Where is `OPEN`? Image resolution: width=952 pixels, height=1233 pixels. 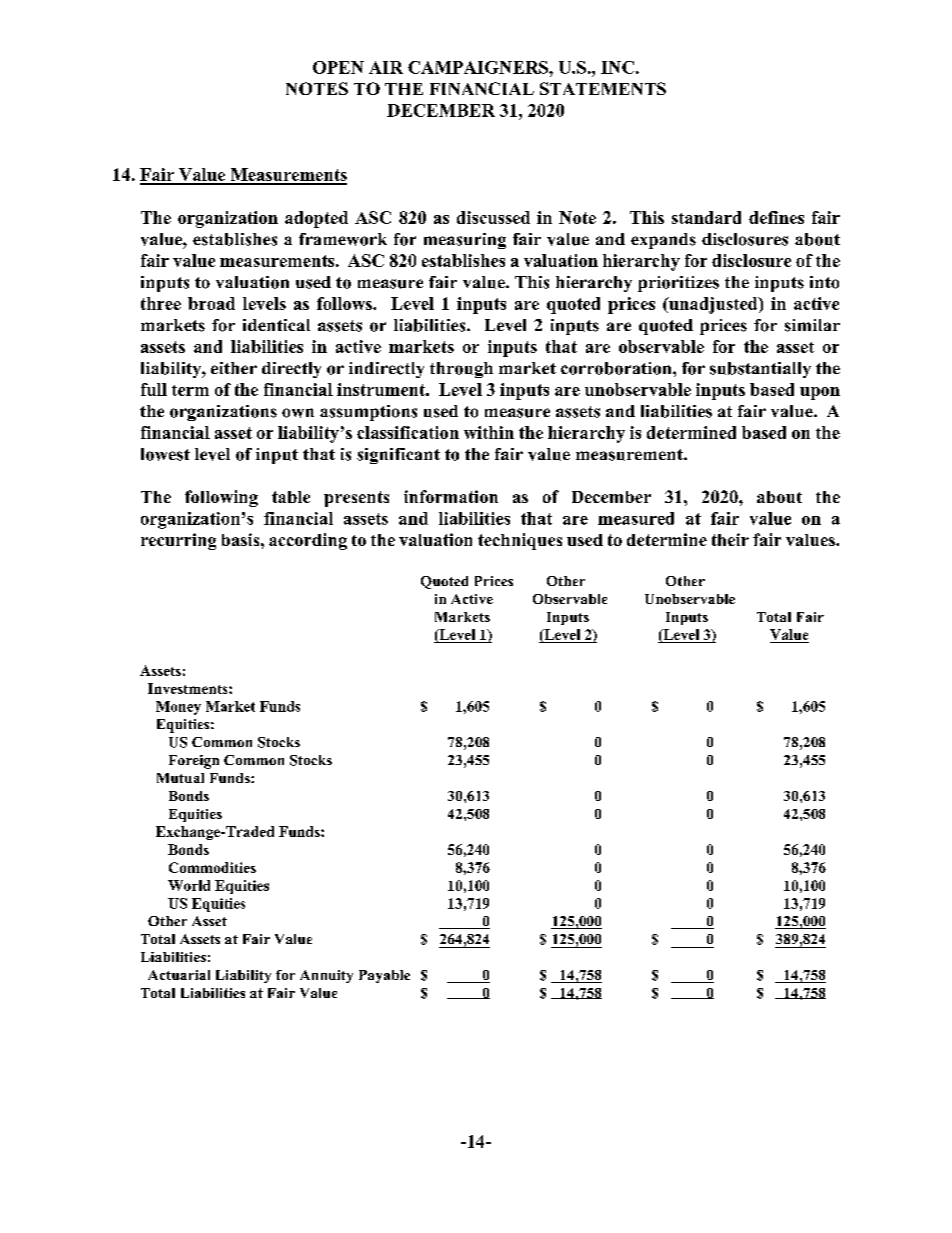
OPEN is located at coordinates (338, 67).
